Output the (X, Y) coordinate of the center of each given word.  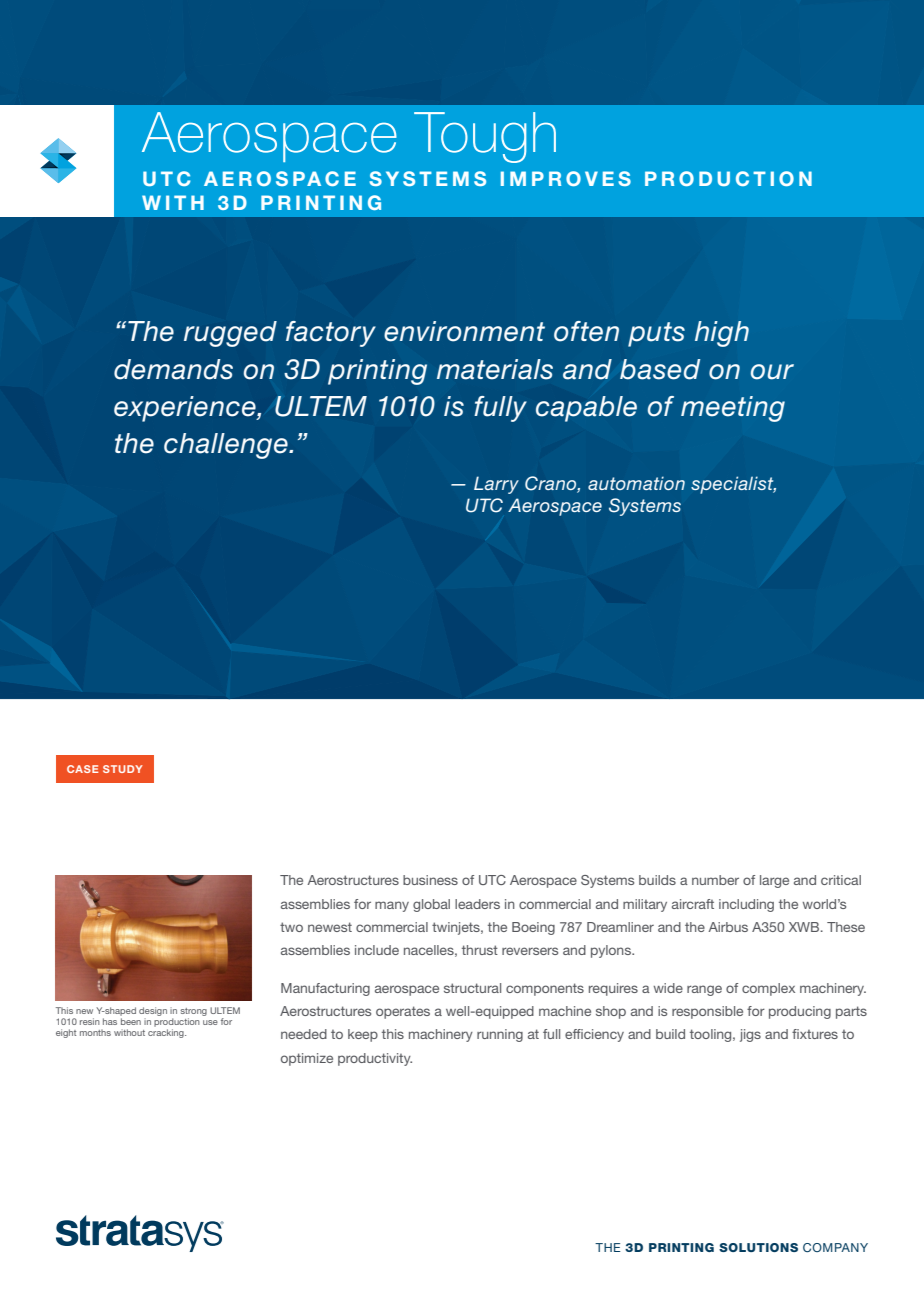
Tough (485, 137)
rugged (230, 334)
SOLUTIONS (758, 1247)
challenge (227, 446)
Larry (496, 485)
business (430, 880)
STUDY (123, 769)
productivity (375, 1059)
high (722, 334)
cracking (167, 1033)
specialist (733, 485)
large (774, 881)
